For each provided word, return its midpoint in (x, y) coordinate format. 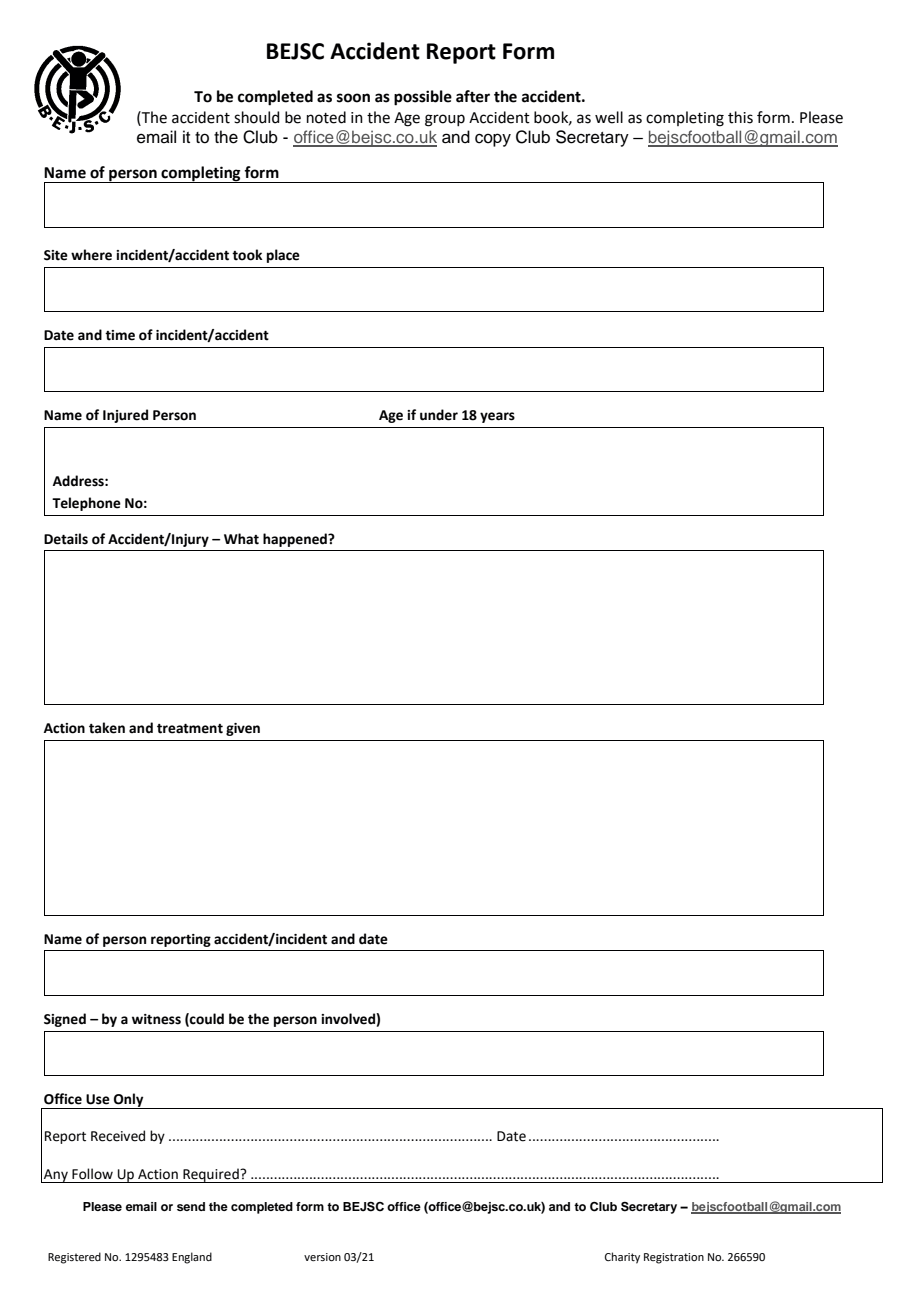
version (322, 1257)
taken (107, 728)
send (191, 1206)
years (497, 417)
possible (423, 98)
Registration (674, 1258)
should (256, 117)
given (243, 729)
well (609, 117)
